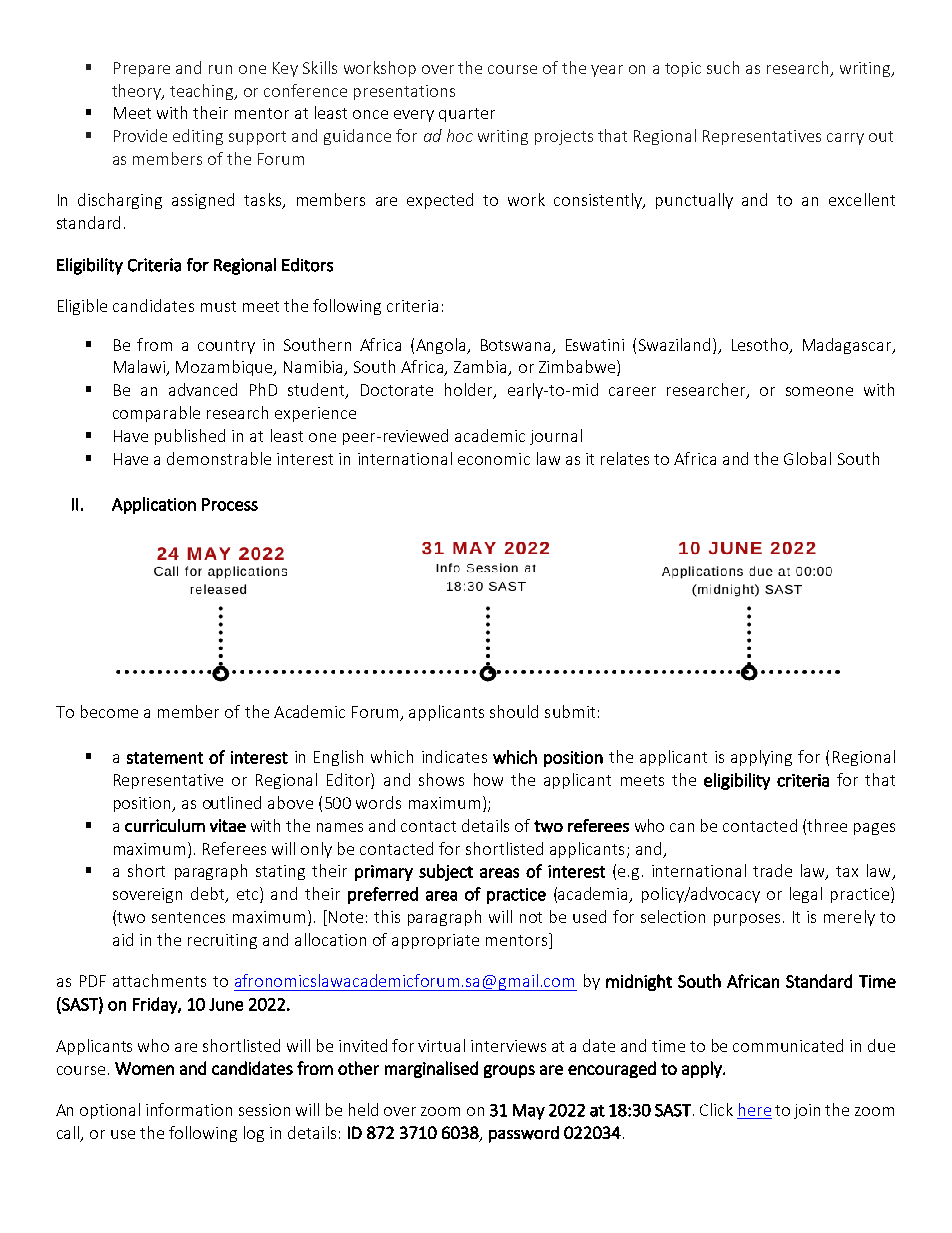  Describe the element at coordinates (467, 115) in the screenshot. I see `quarter` at that location.
